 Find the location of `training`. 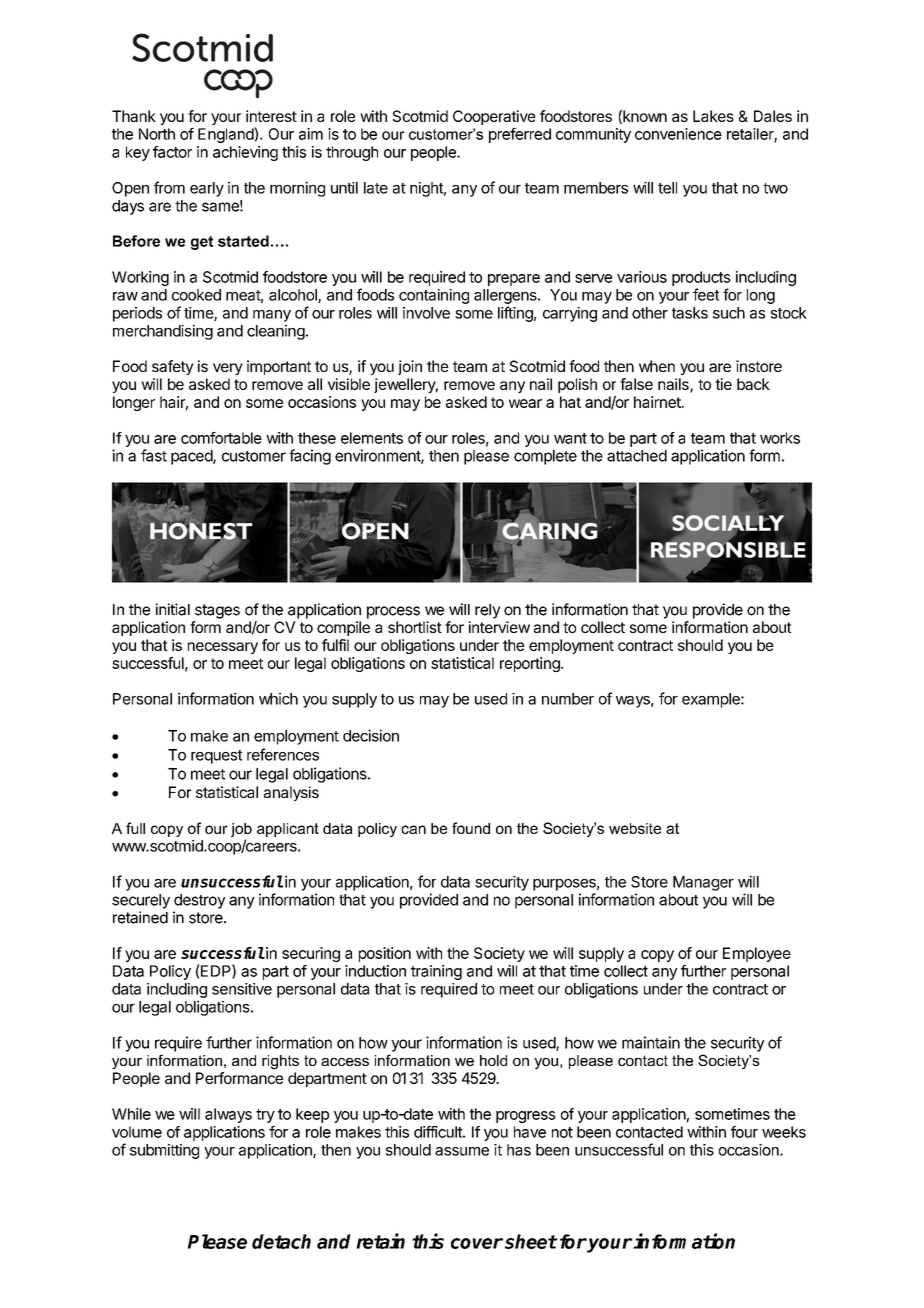

training is located at coordinates (436, 972).
